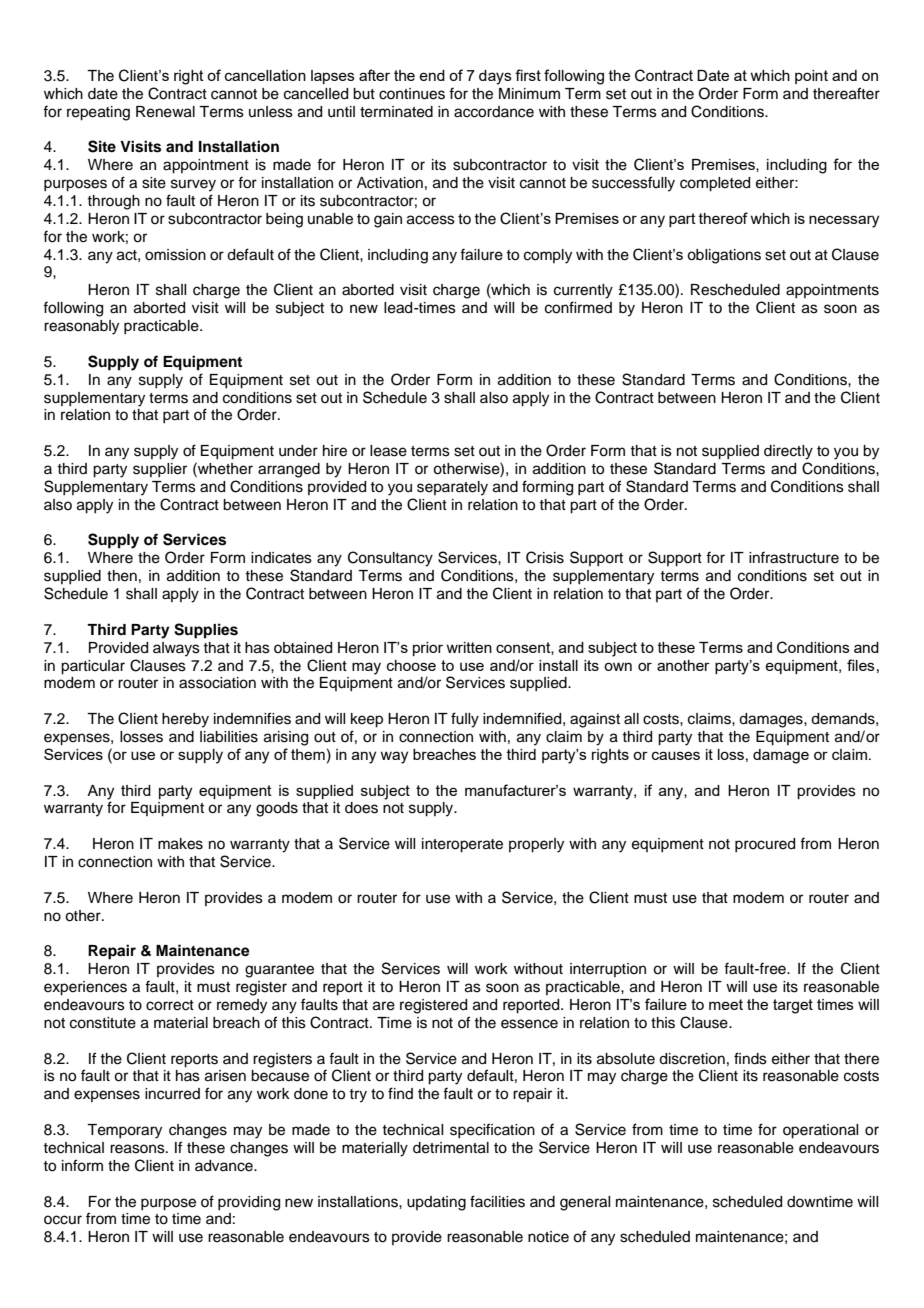 This screenshot has width=924, height=1308. I want to click on directly, so click(788, 452).
